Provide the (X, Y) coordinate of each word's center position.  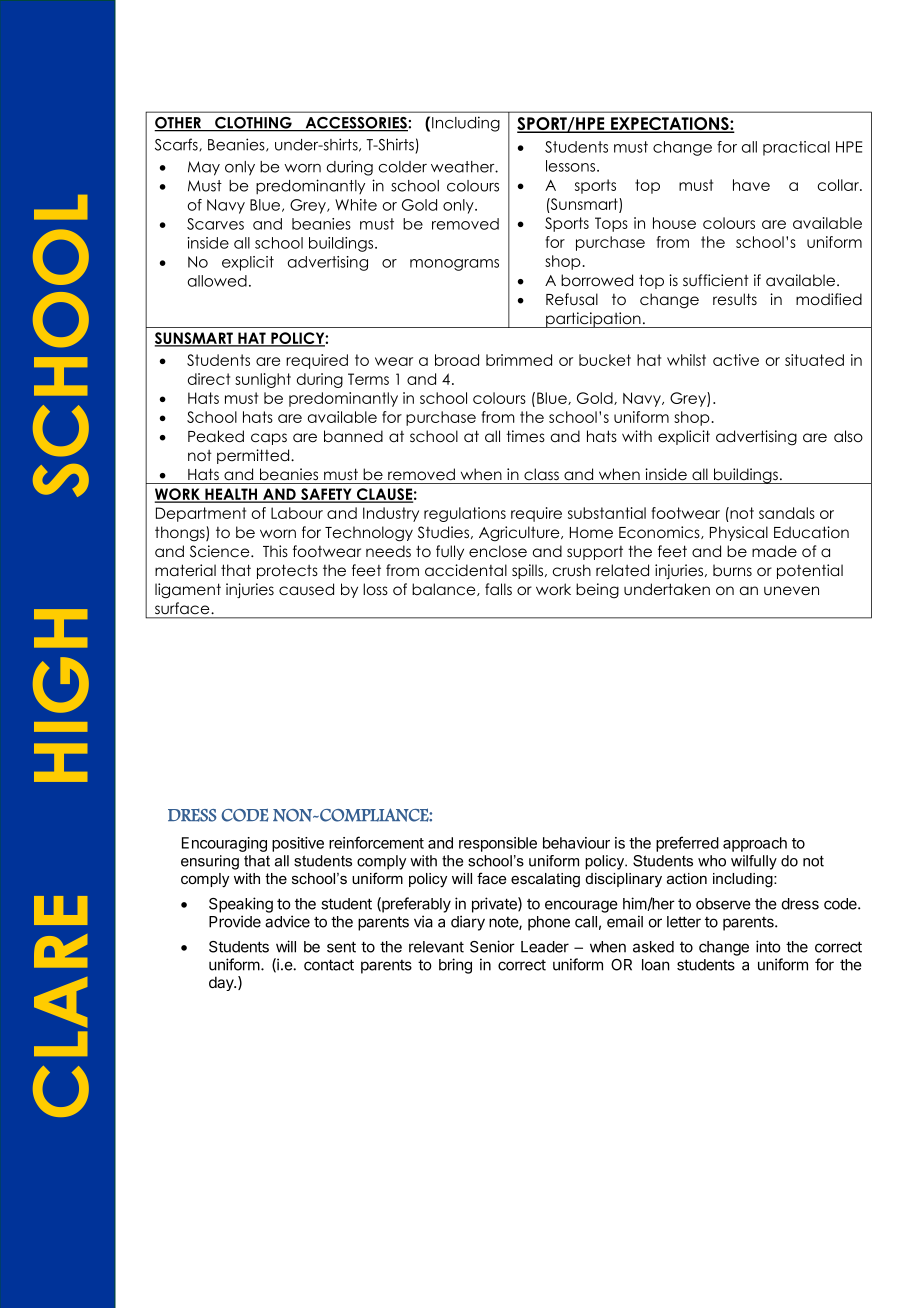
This (275, 551)
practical (796, 148)
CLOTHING (253, 124)
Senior (492, 946)
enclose (498, 551)
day (222, 983)
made (774, 551)
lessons (572, 166)
